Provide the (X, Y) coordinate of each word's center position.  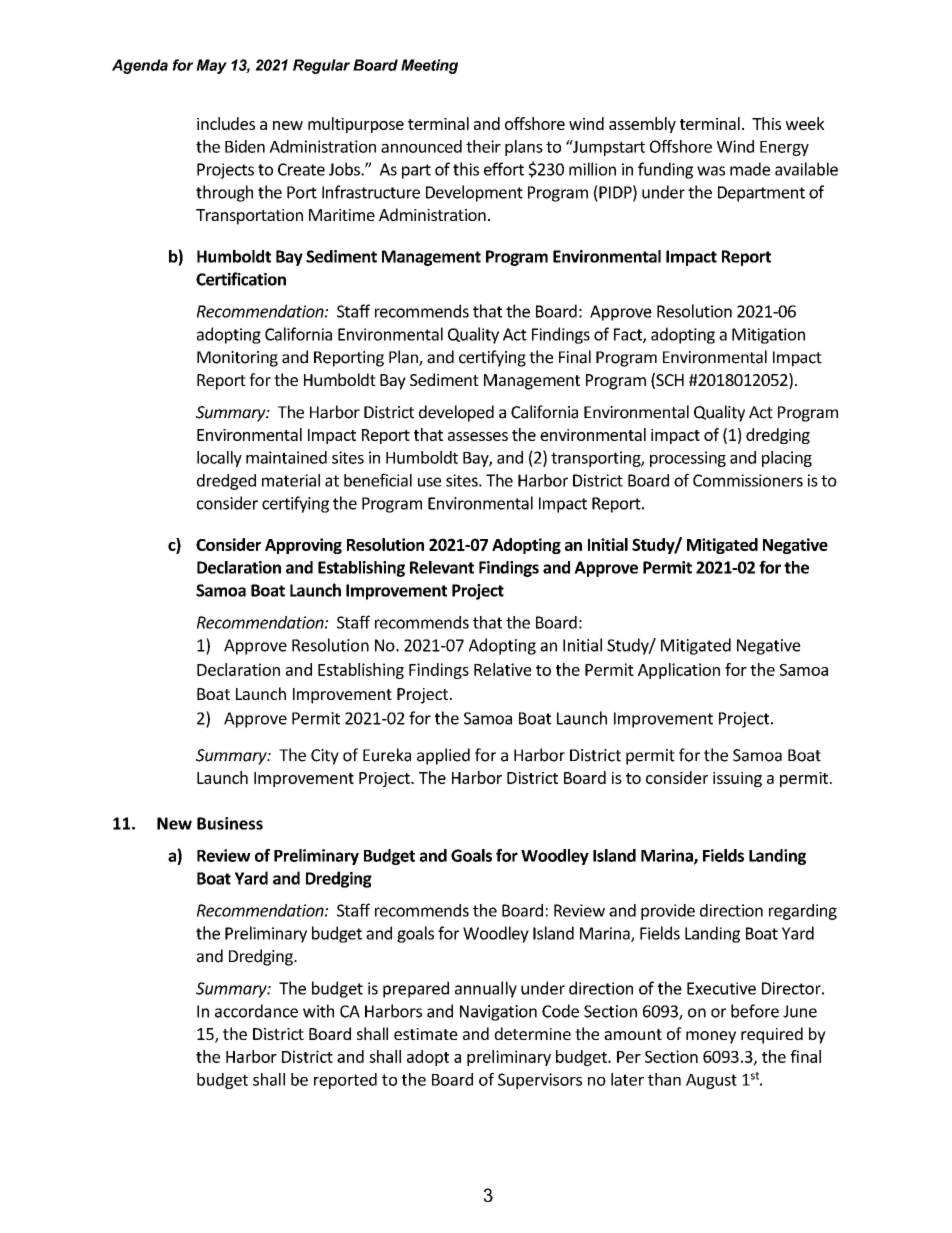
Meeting (429, 66)
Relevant (442, 567)
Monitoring (237, 359)
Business (230, 823)
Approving (303, 546)
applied (443, 756)
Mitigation (768, 336)
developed (456, 413)
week (805, 123)
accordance (256, 1011)
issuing (737, 779)
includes (226, 123)
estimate (426, 1034)
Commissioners (748, 480)
